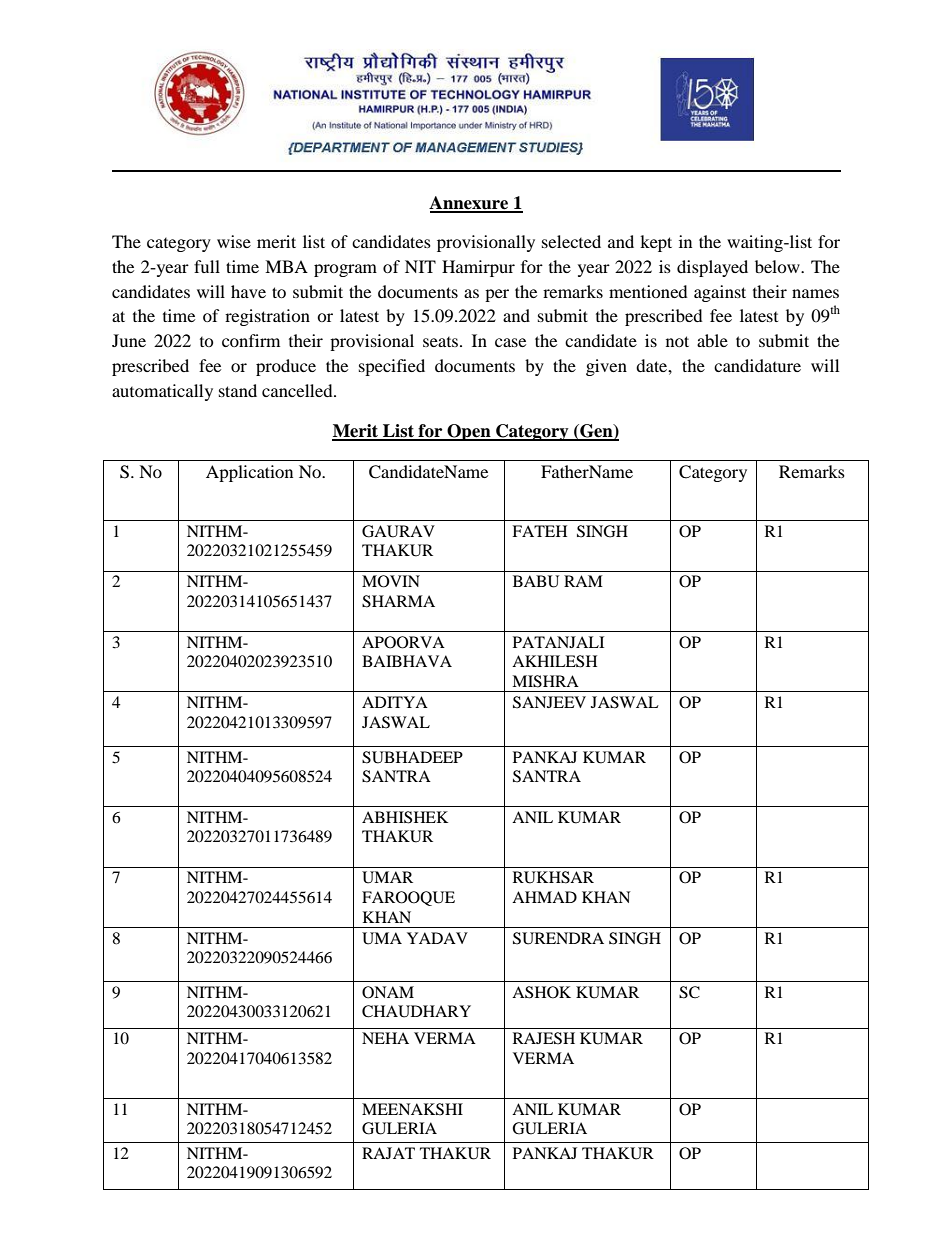 This document has width=952, height=1233. What do you see at coordinates (398, 601) in the document?
I see `SHARMA` at bounding box center [398, 601].
